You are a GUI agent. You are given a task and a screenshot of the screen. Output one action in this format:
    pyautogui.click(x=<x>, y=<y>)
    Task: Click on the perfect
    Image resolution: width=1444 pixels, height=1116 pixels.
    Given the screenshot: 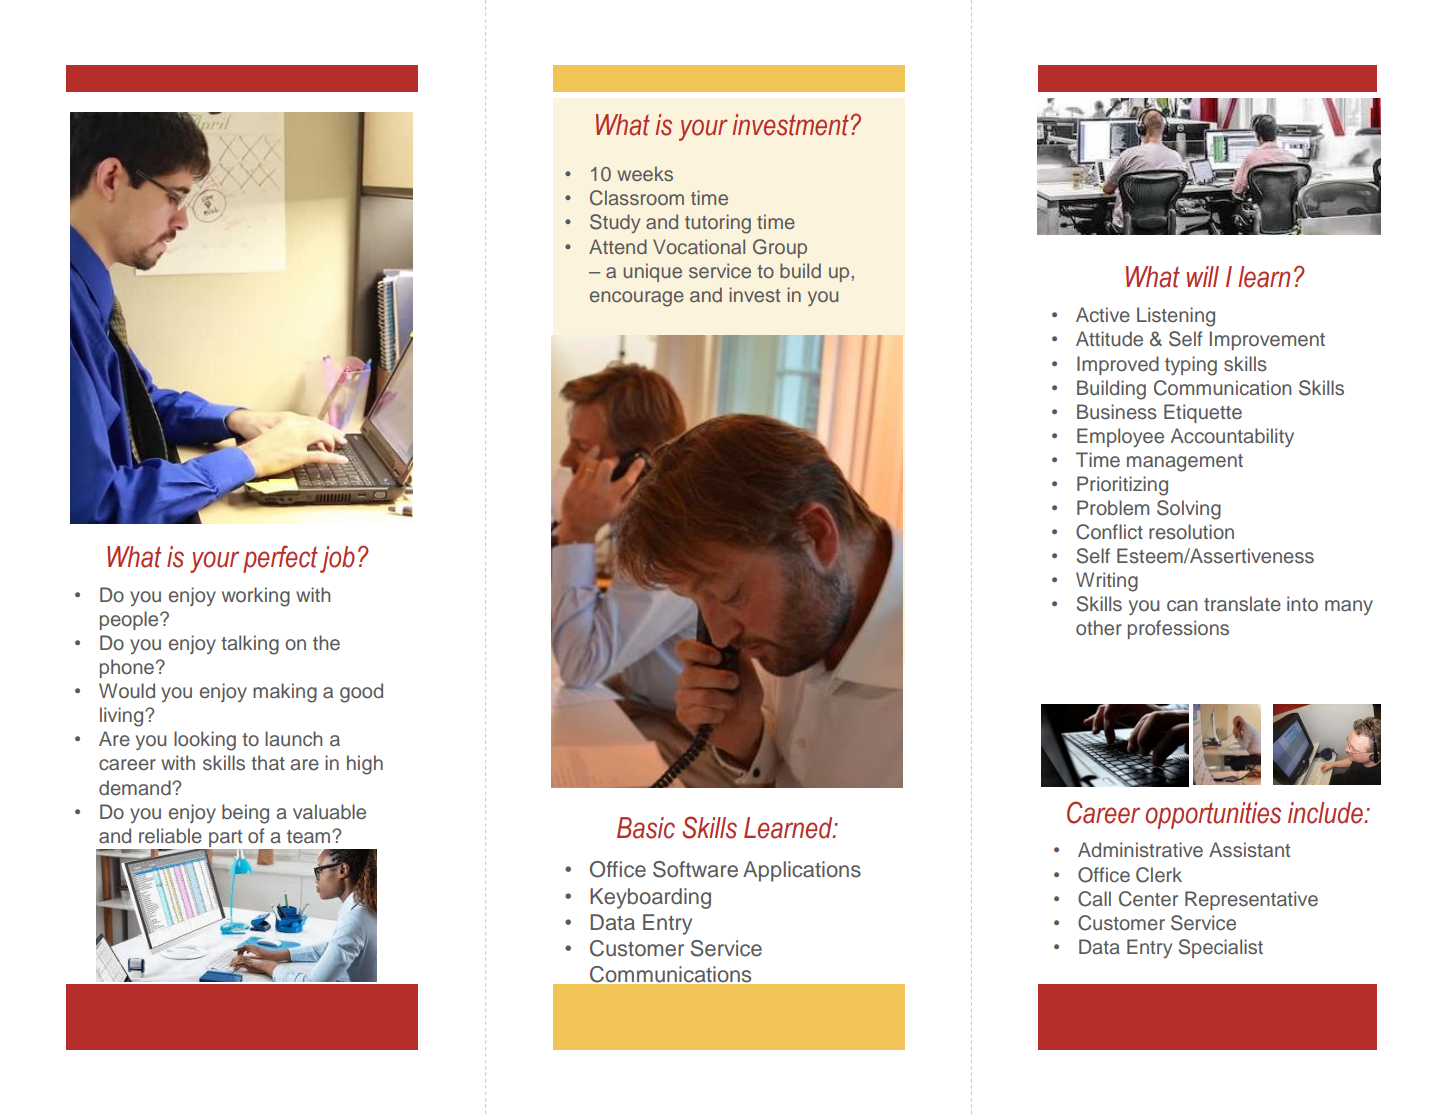 What is the action you would take?
    pyautogui.click(x=280, y=559)
